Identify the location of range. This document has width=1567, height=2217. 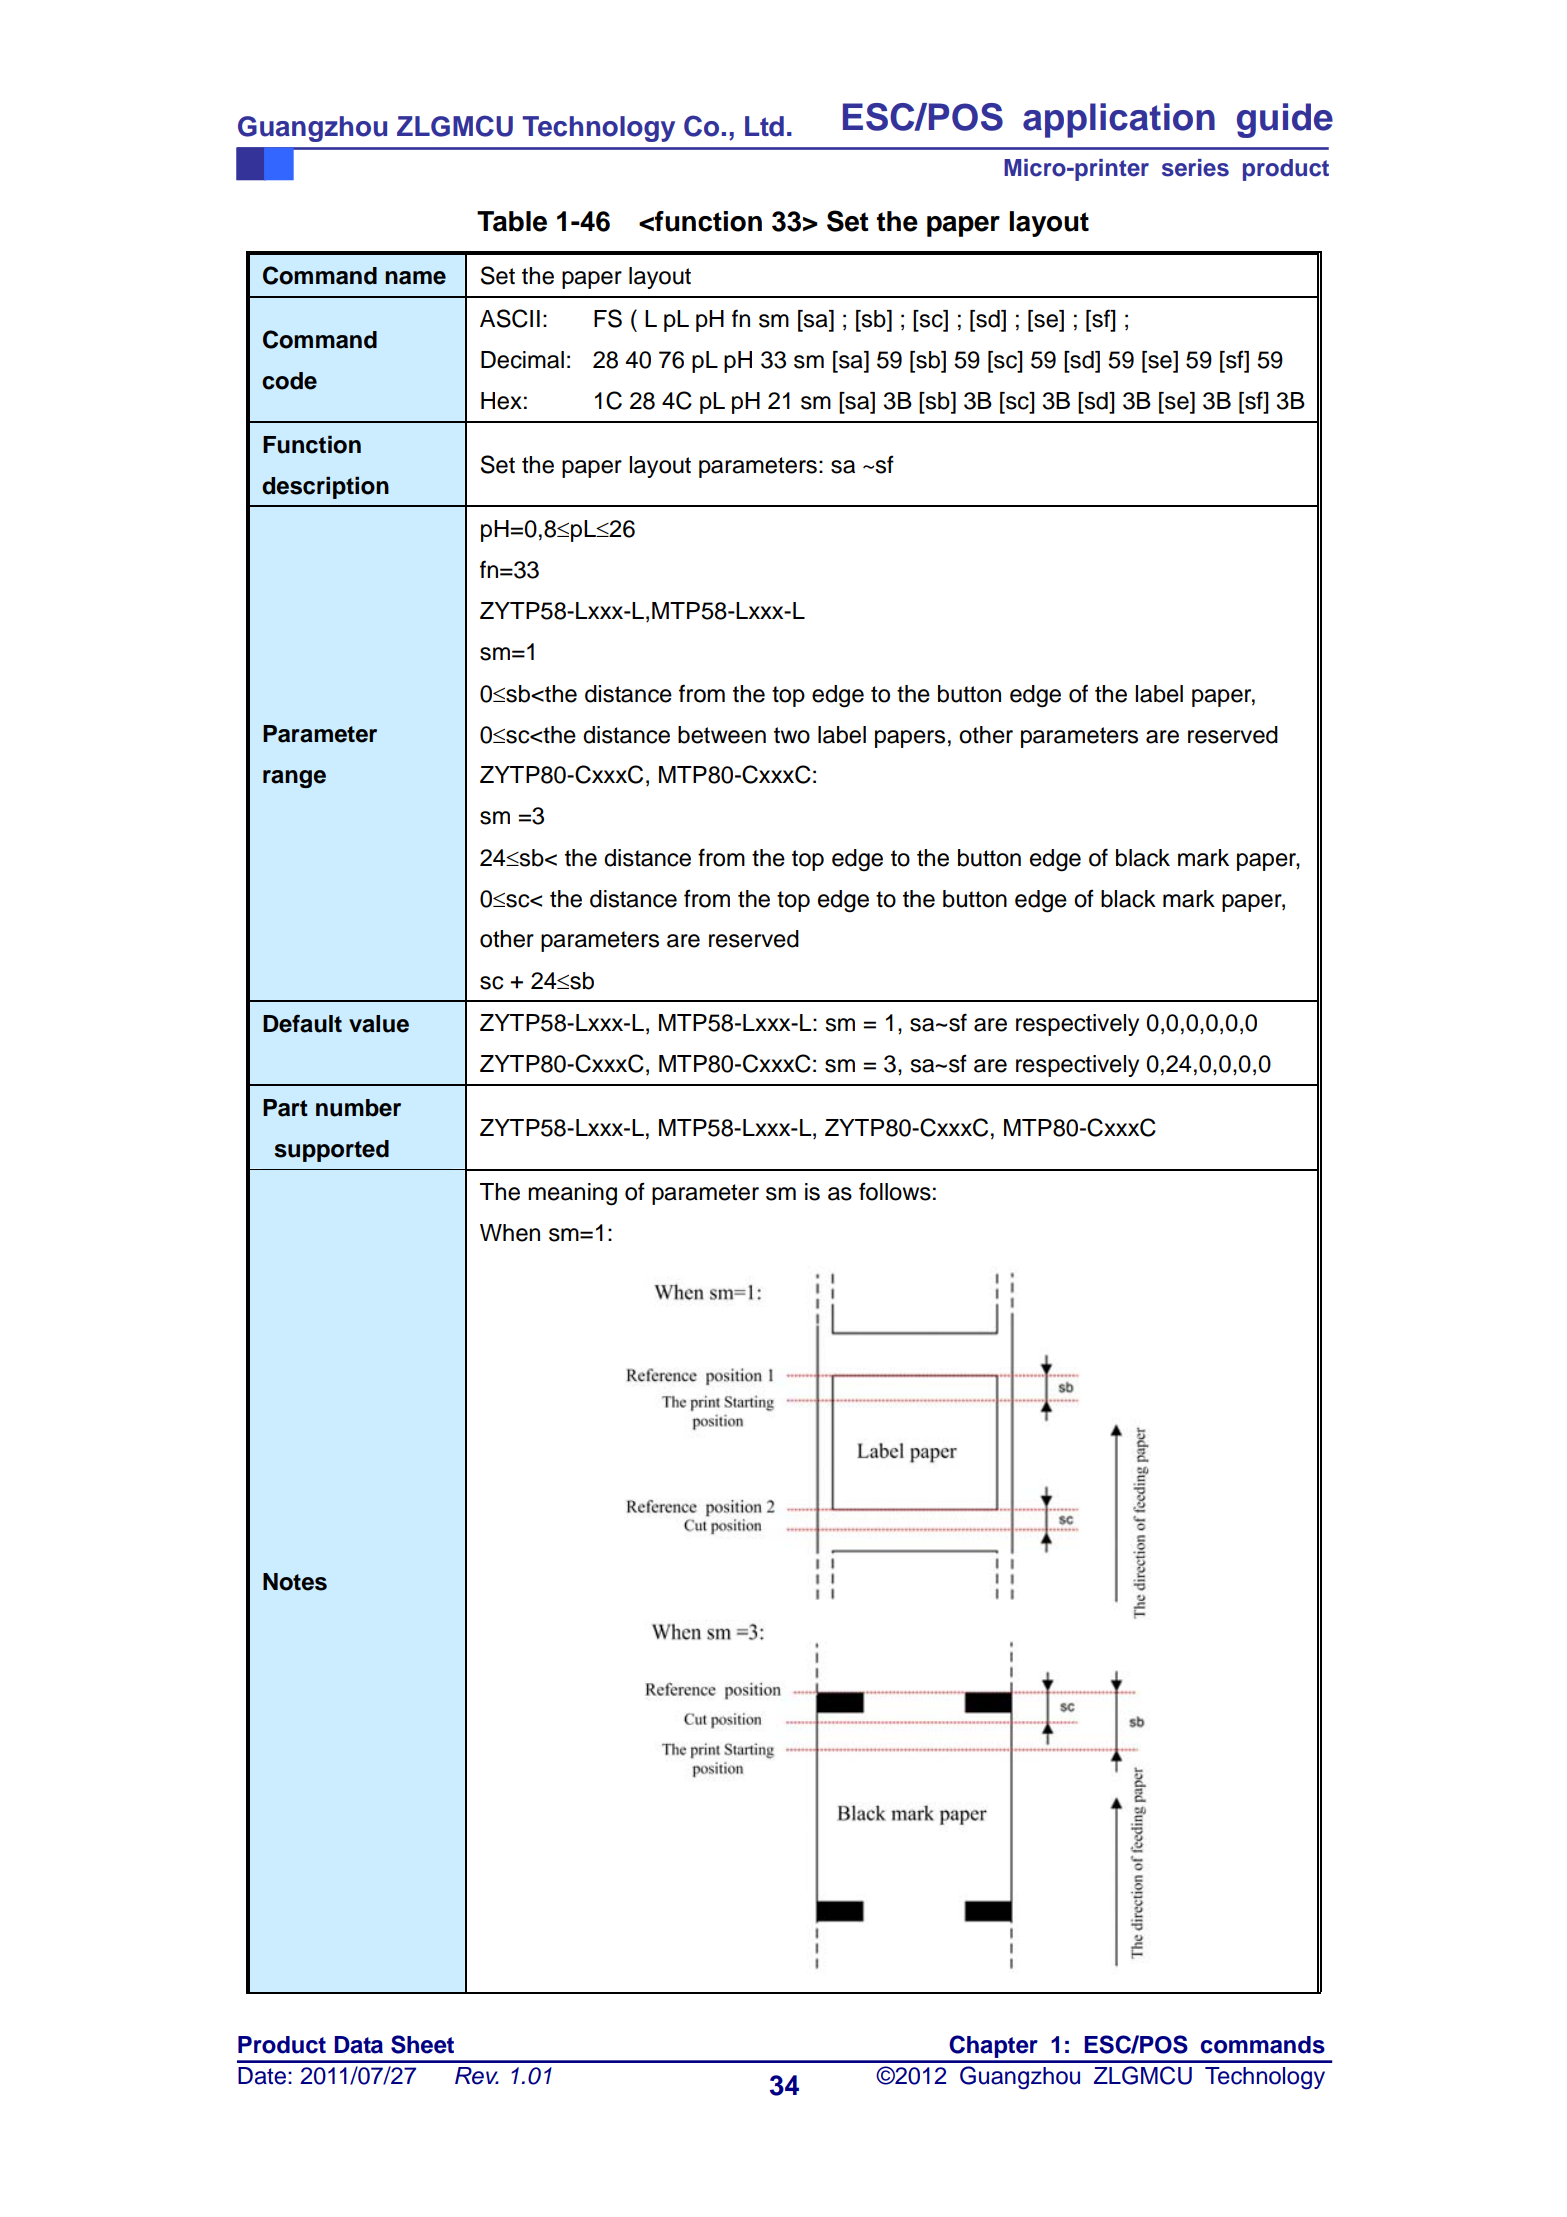
(294, 779).
